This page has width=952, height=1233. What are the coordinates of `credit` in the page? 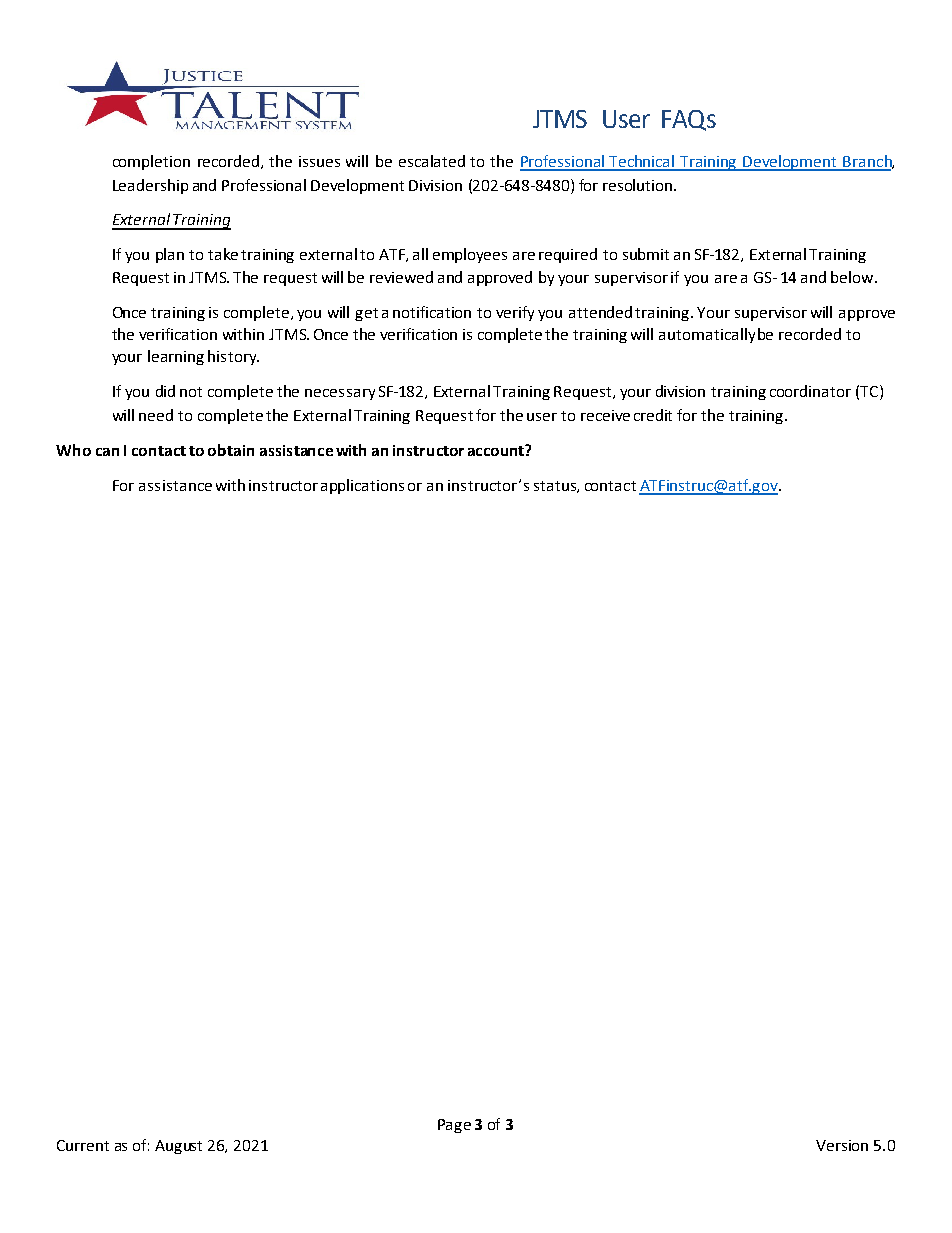 It's located at (653, 415).
